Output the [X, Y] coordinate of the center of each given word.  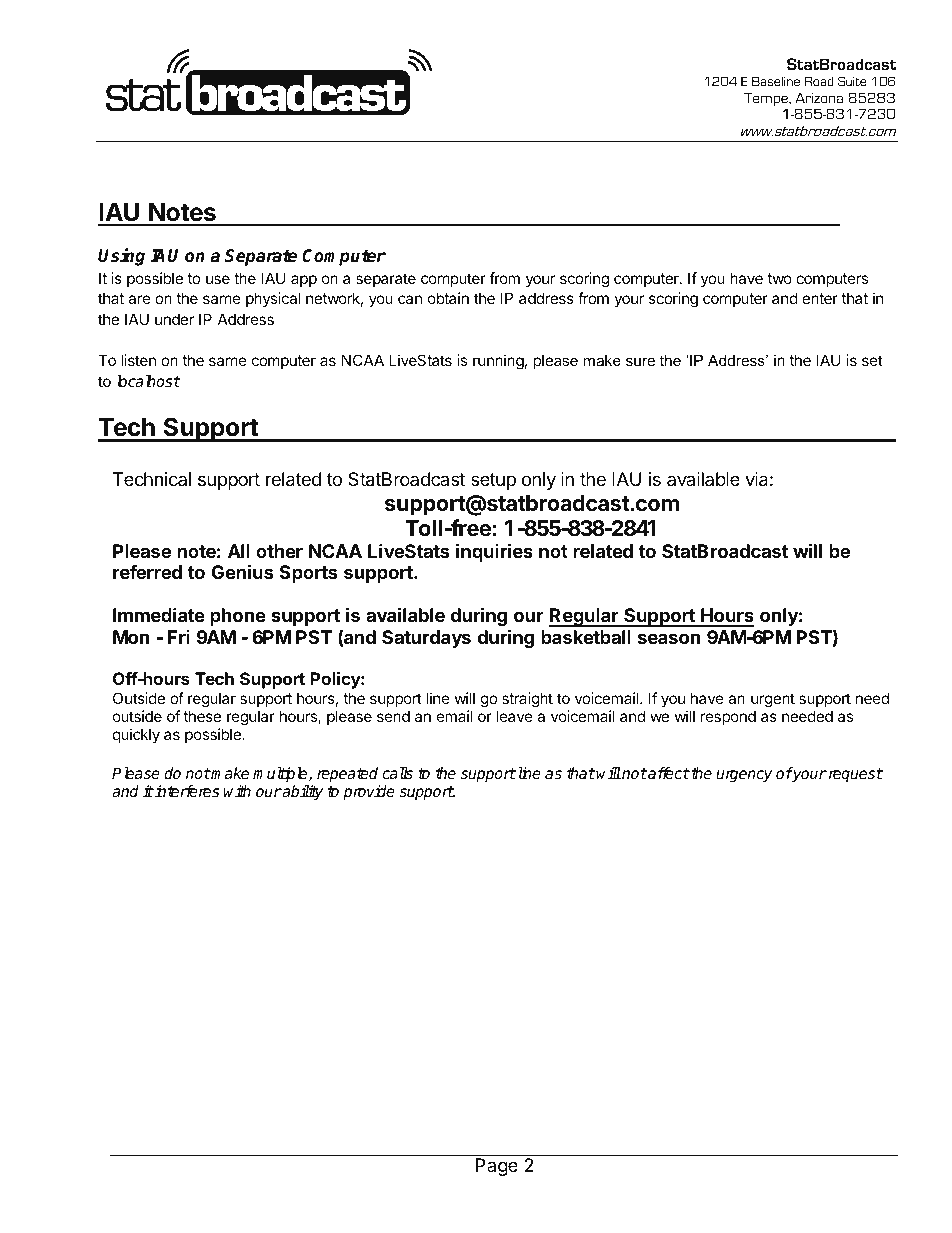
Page [497, 1167]
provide [369, 793]
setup [493, 481]
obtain [448, 298]
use [218, 279]
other [279, 551]
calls [397, 773]
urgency [744, 776]
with [237, 791]
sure [640, 361]
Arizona [819, 97]
